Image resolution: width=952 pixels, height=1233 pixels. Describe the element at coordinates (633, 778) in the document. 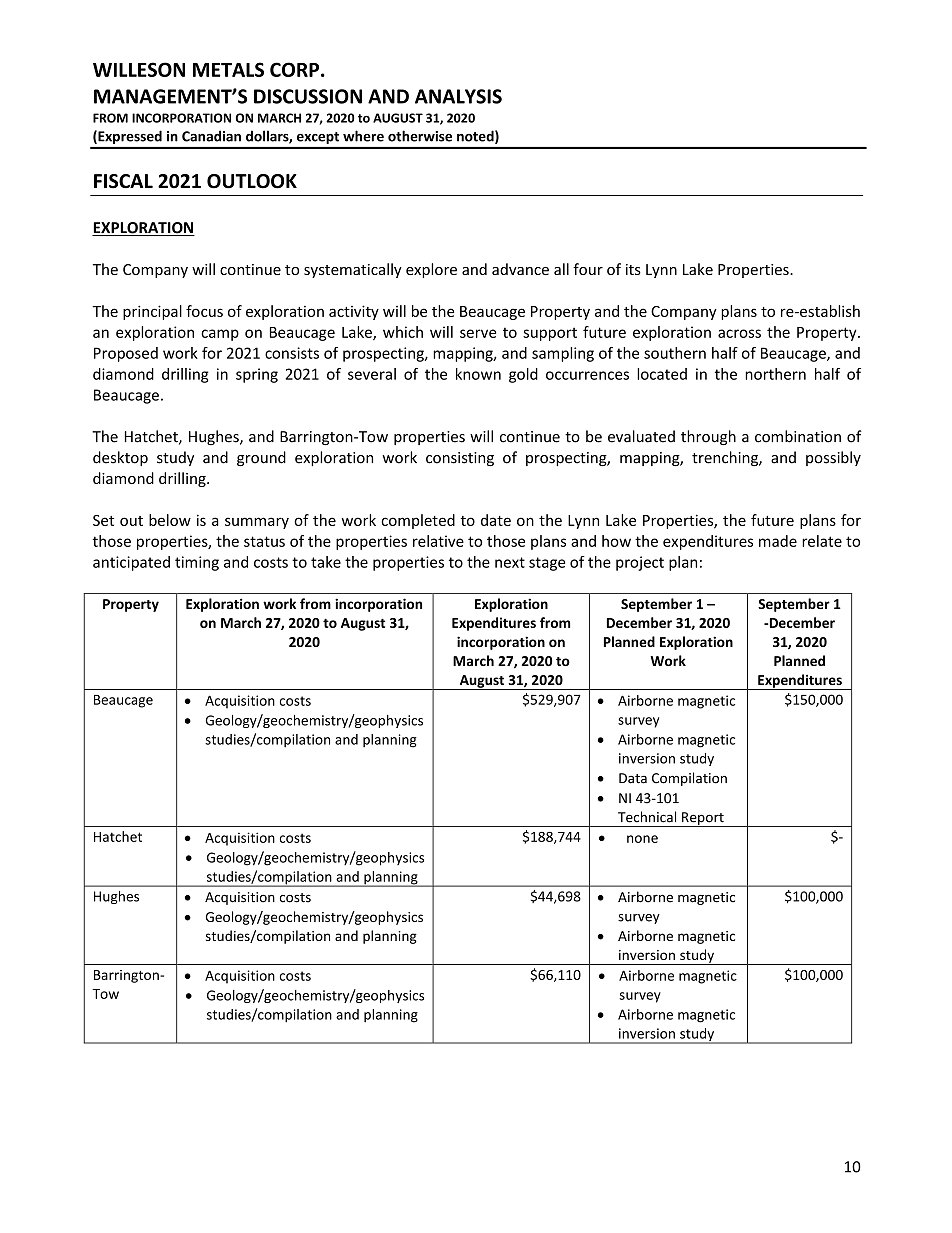

I see `Data` at that location.
